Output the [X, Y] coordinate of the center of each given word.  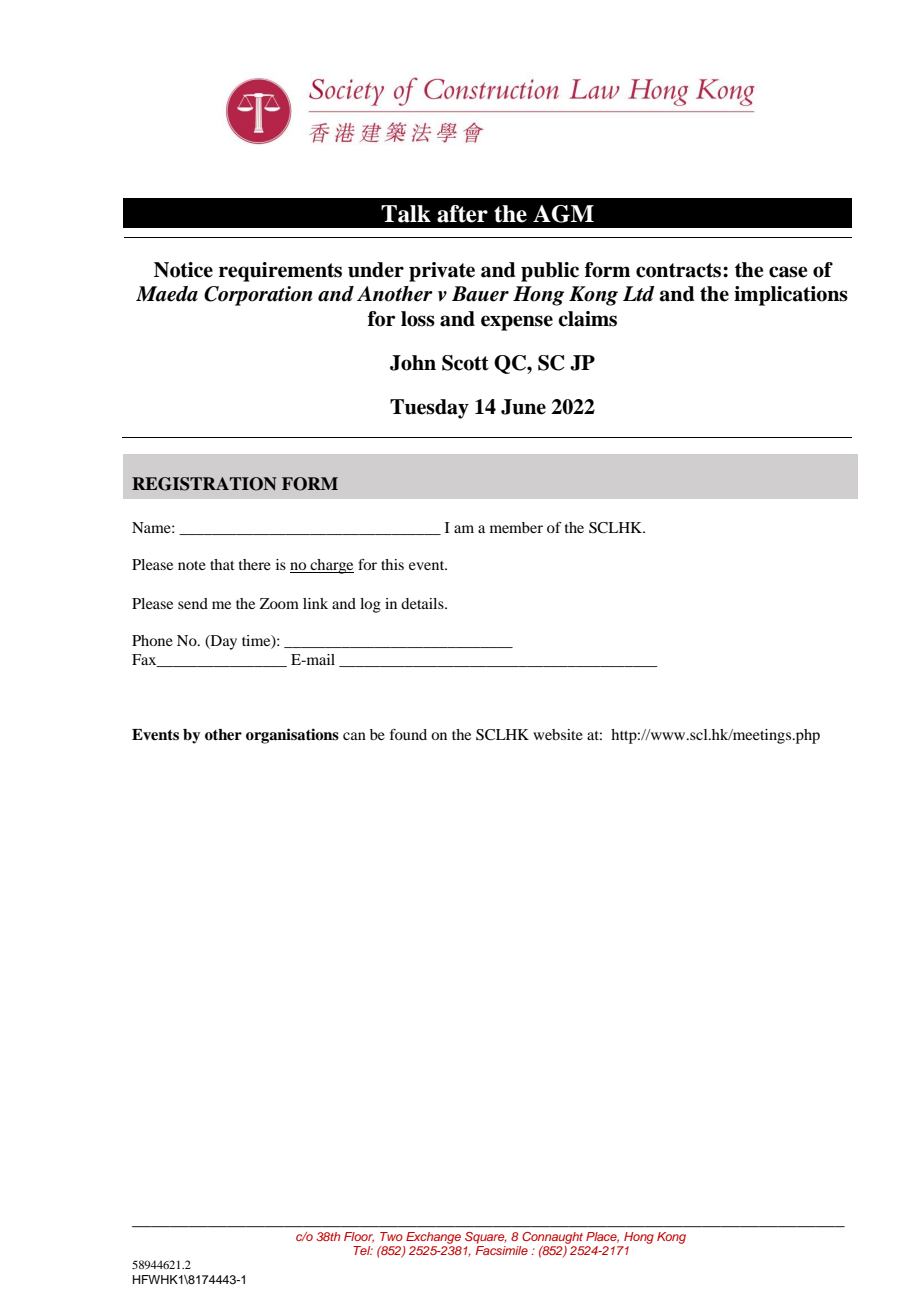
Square [486, 1238]
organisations [292, 736]
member [516, 527]
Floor [359, 1237]
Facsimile [502, 1250]
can [354, 736]
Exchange [433, 1238]
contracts [680, 270]
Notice [183, 270]
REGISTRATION [204, 484]
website [558, 734]
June [523, 407]
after [462, 214]
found [408, 734]
